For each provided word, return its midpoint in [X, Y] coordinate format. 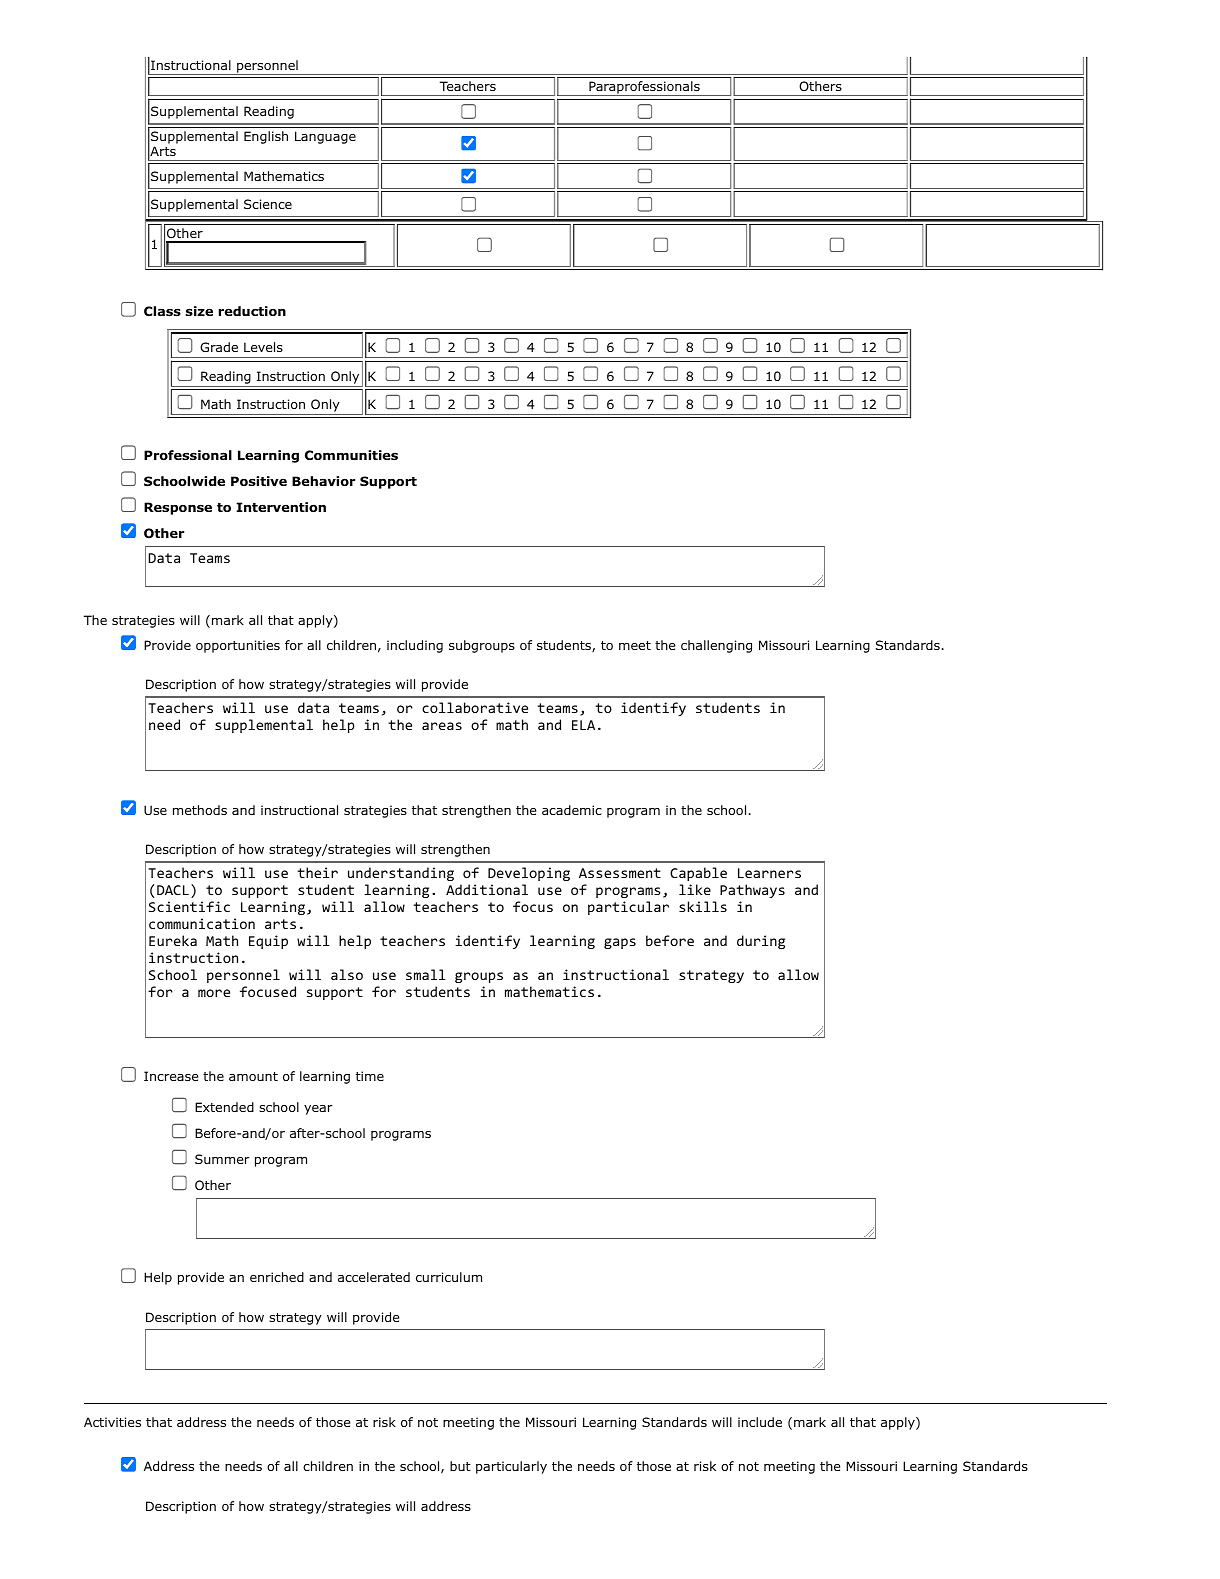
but [460, 1466]
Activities [112, 1422]
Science [268, 204]
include [760, 1422]
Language [325, 137]
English [266, 137]
